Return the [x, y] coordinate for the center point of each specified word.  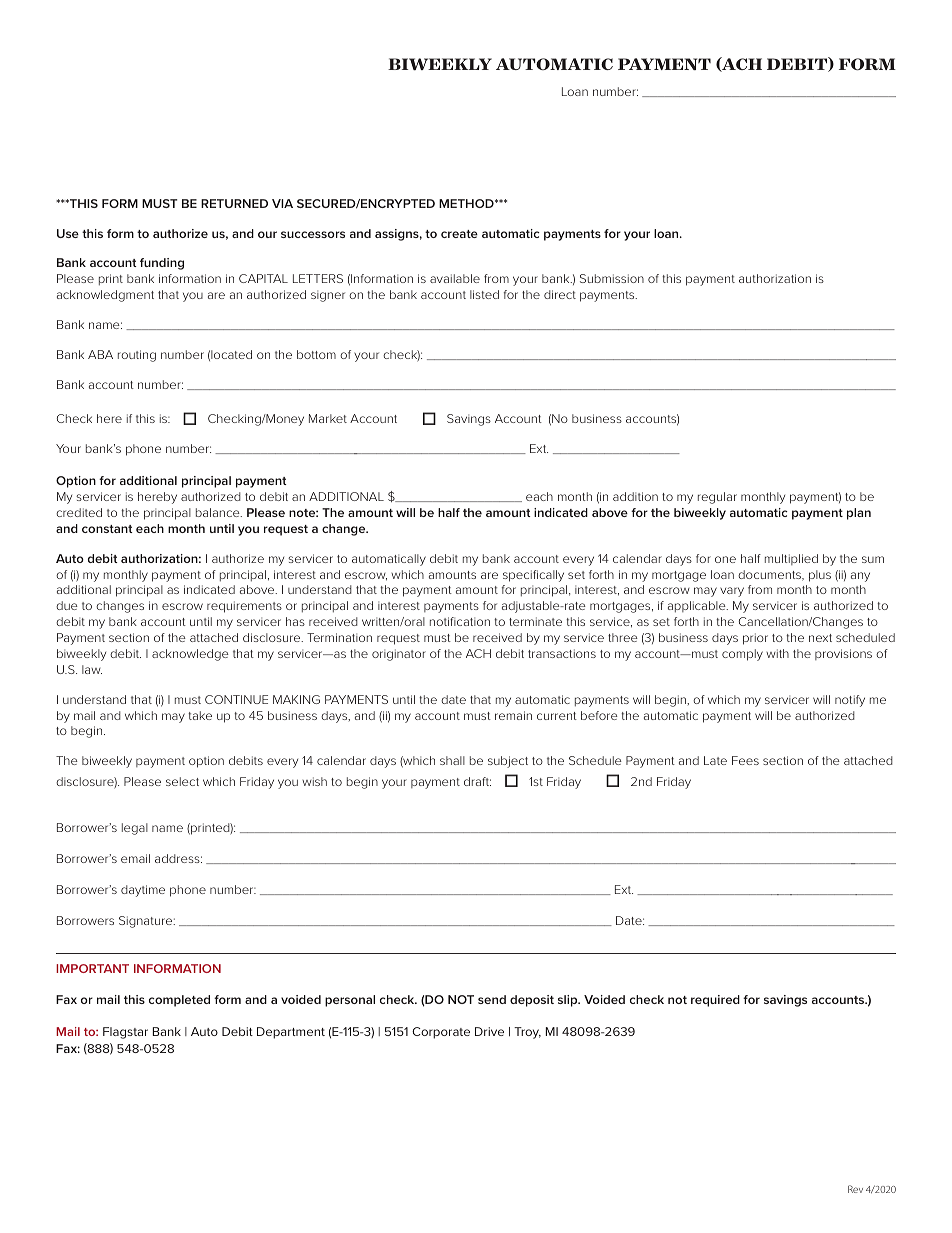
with [777, 653]
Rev [855, 1189]
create [459, 234]
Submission [612, 278]
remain [513, 715]
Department [291, 1033]
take [200, 715]
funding [162, 264]
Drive [489, 1031]
